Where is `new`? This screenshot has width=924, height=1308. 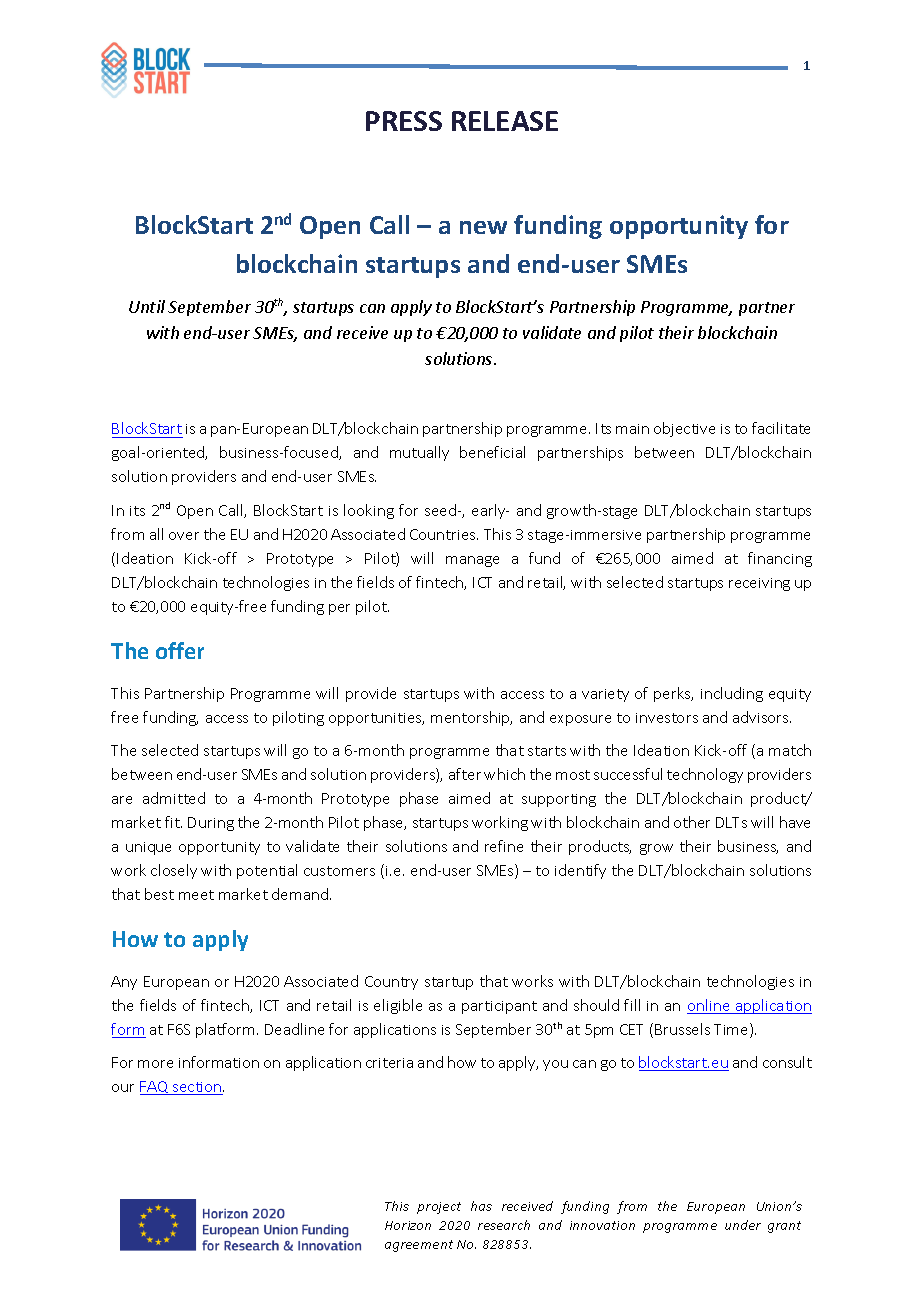
new is located at coordinates (483, 227).
